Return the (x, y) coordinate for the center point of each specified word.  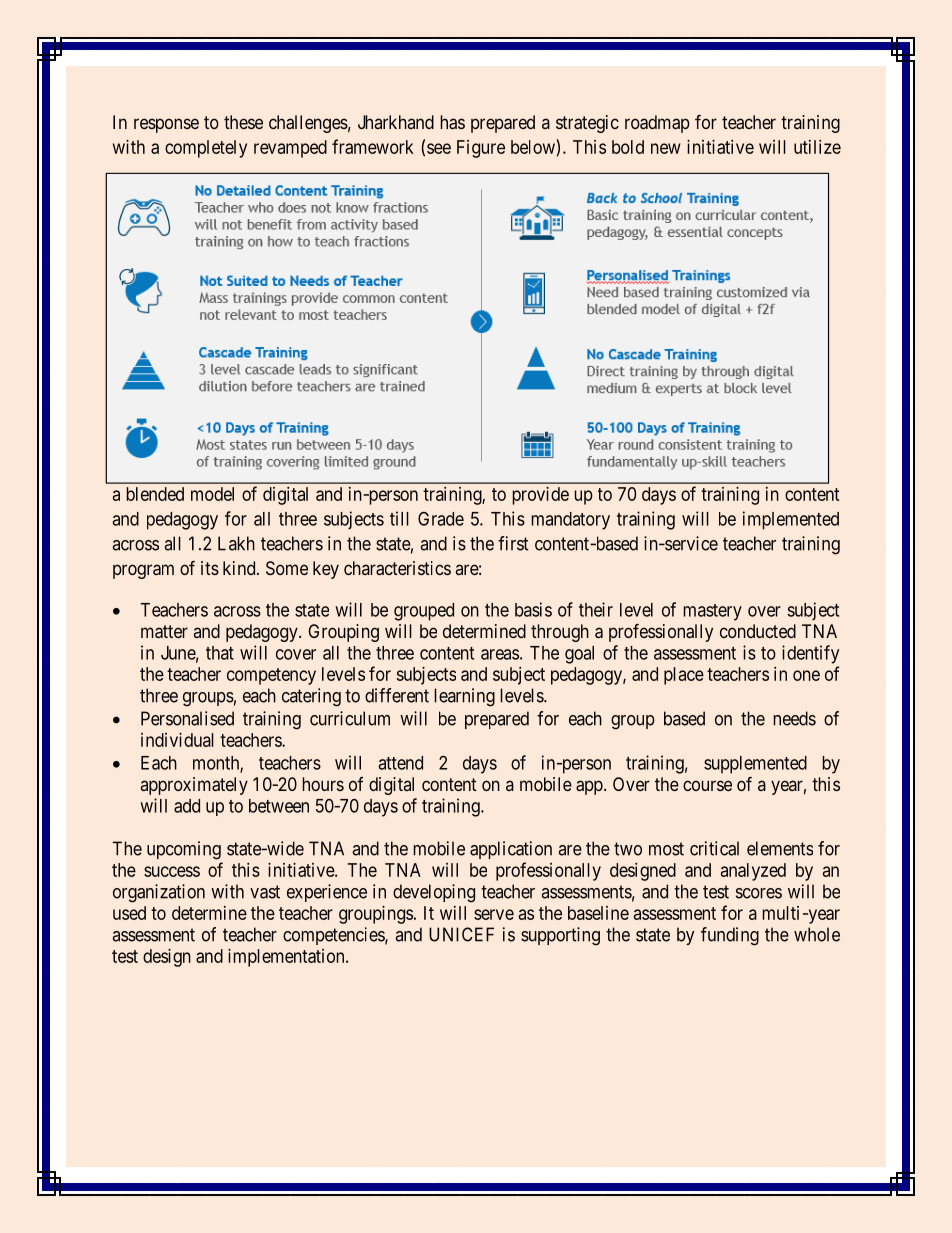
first (513, 543)
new (666, 148)
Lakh (236, 543)
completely (206, 149)
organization (159, 893)
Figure (481, 149)
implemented (791, 520)
